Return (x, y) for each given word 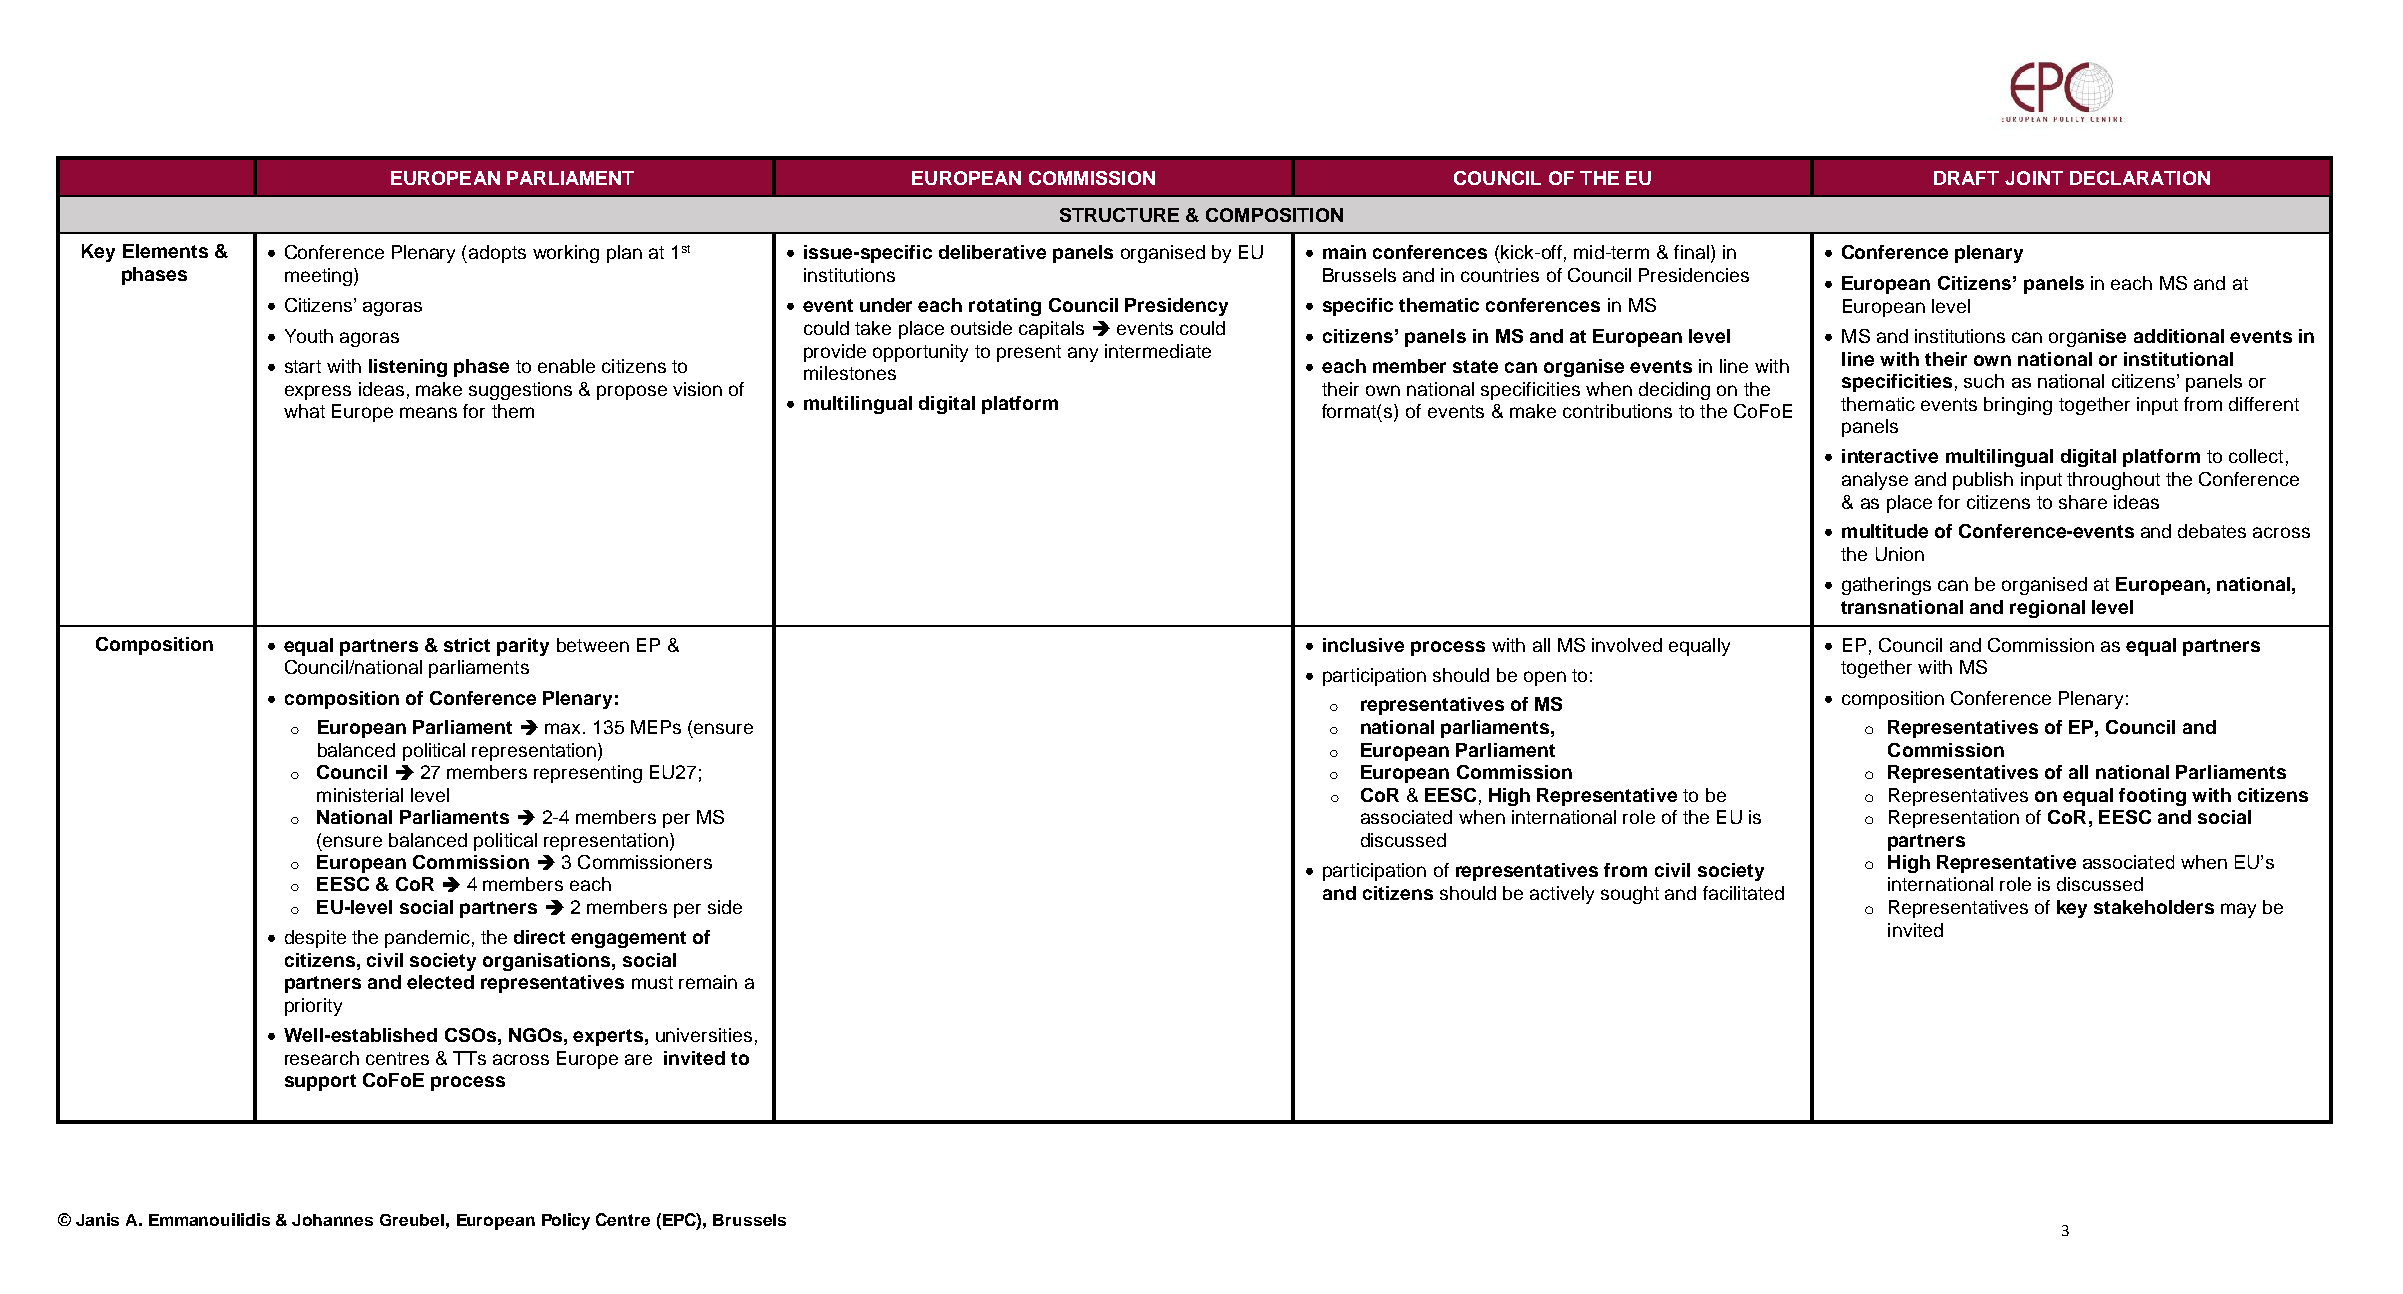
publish (1983, 481)
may (2238, 910)
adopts (497, 254)
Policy (566, 1221)
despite (315, 939)
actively (1562, 895)
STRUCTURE (1119, 215)
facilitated (1743, 893)
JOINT (2034, 178)
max (564, 728)
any (1083, 354)
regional (2047, 609)
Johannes (332, 1220)
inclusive (1363, 645)
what (304, 411)
